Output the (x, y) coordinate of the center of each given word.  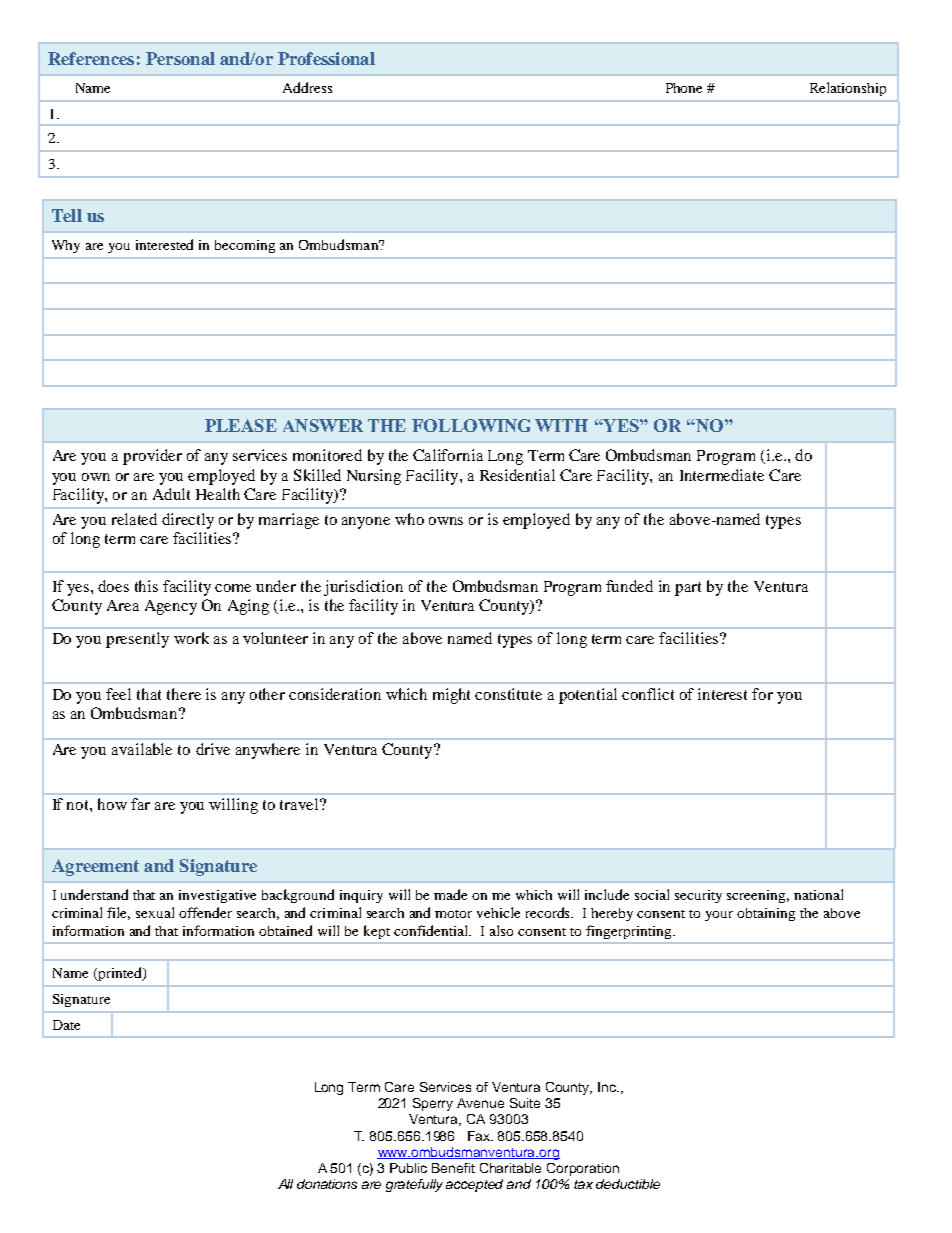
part (688, 589)
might (451, 696)
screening (758, 896)
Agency (171, 607)
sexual (155, 912)
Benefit (453, 1168)
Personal (180, 58)
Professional (326, 58)
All (285, 1184)
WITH (561, 425)
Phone (684, 88)
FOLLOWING (471, 425)
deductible (628, 1184)
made (450, 894)
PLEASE (241, 425)
